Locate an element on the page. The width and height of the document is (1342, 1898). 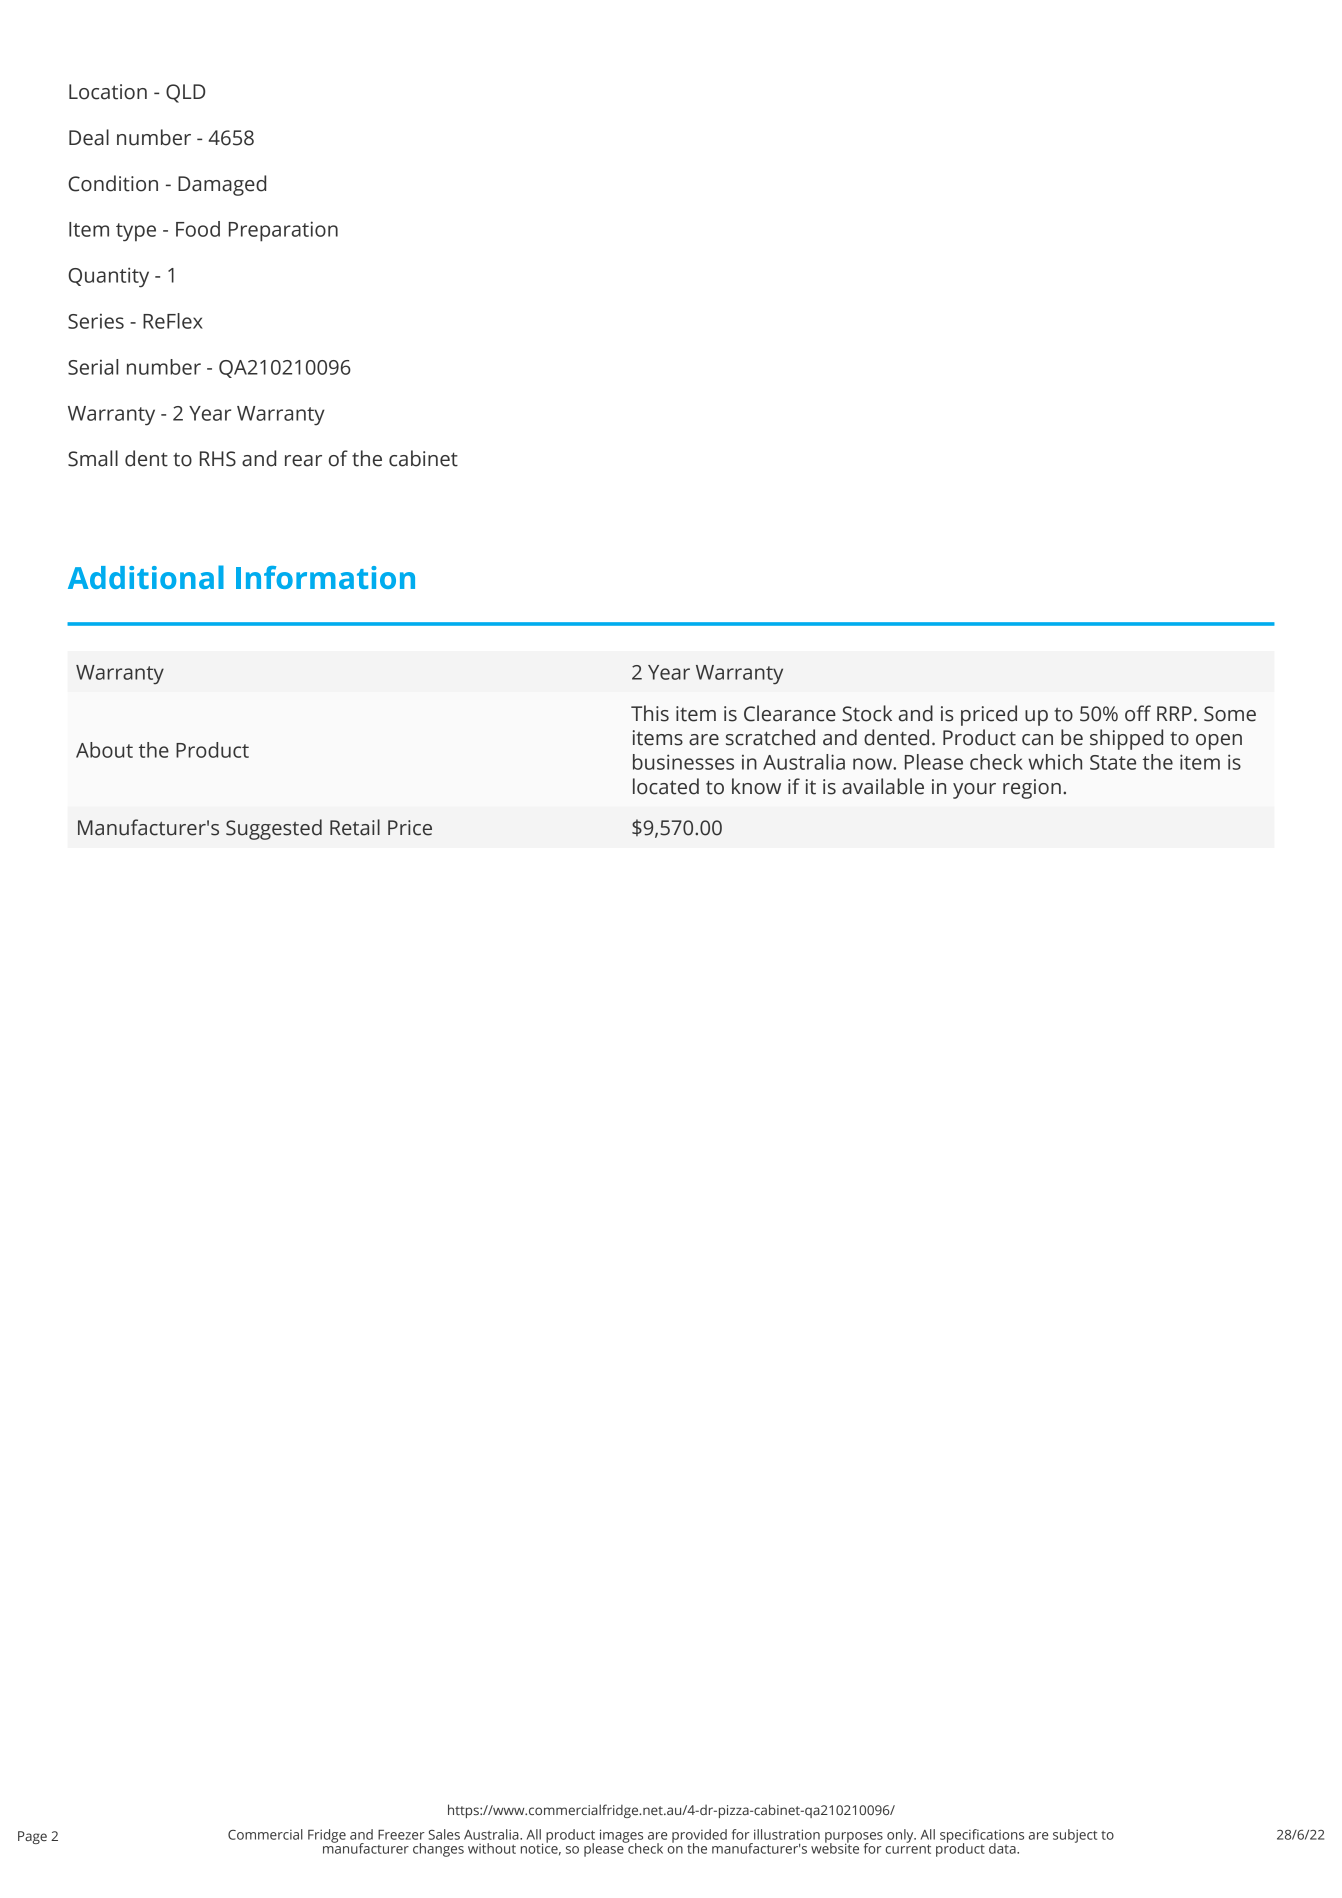
images is located at coordinates (621, 1837).
